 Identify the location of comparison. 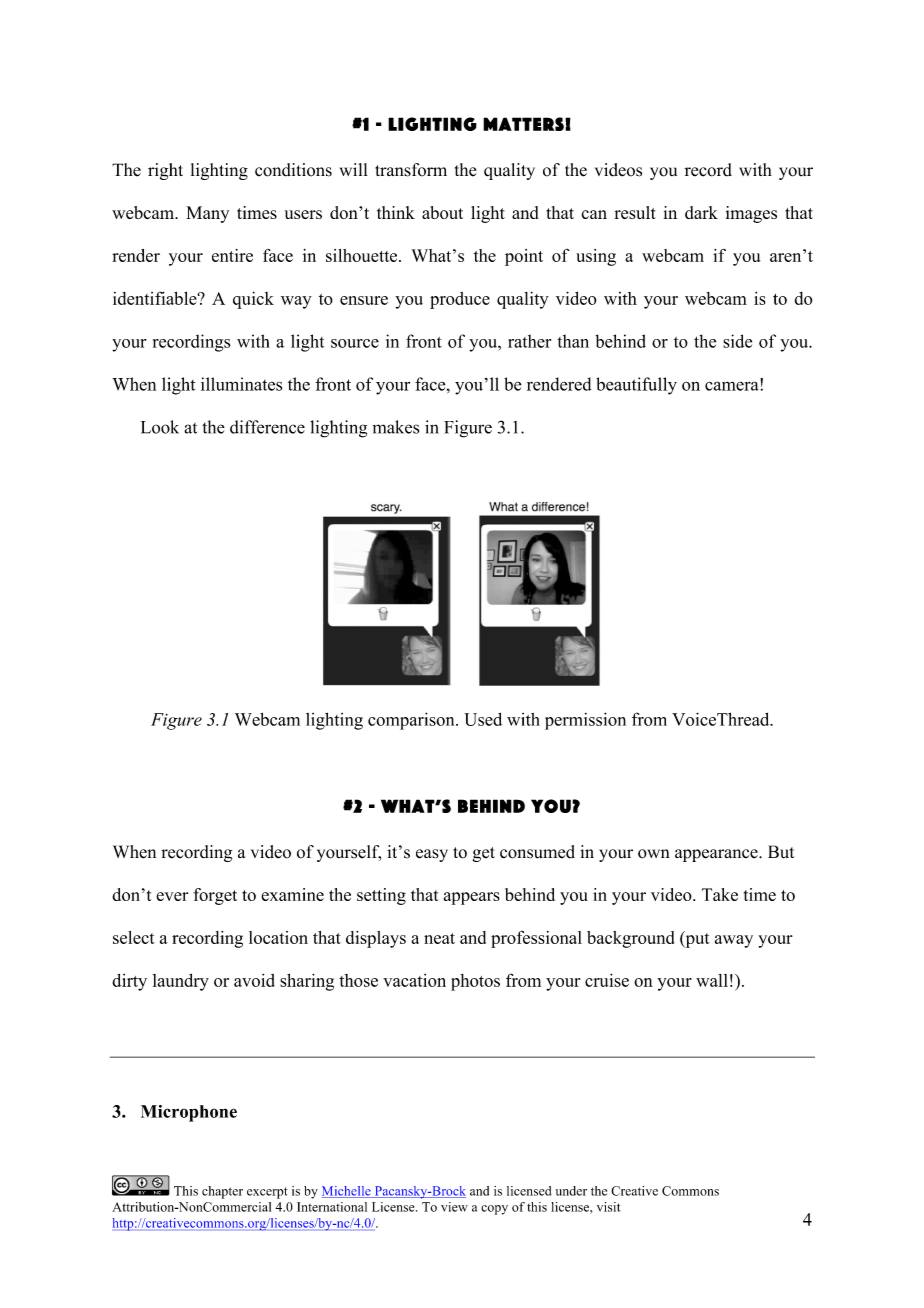
(412, 721).
